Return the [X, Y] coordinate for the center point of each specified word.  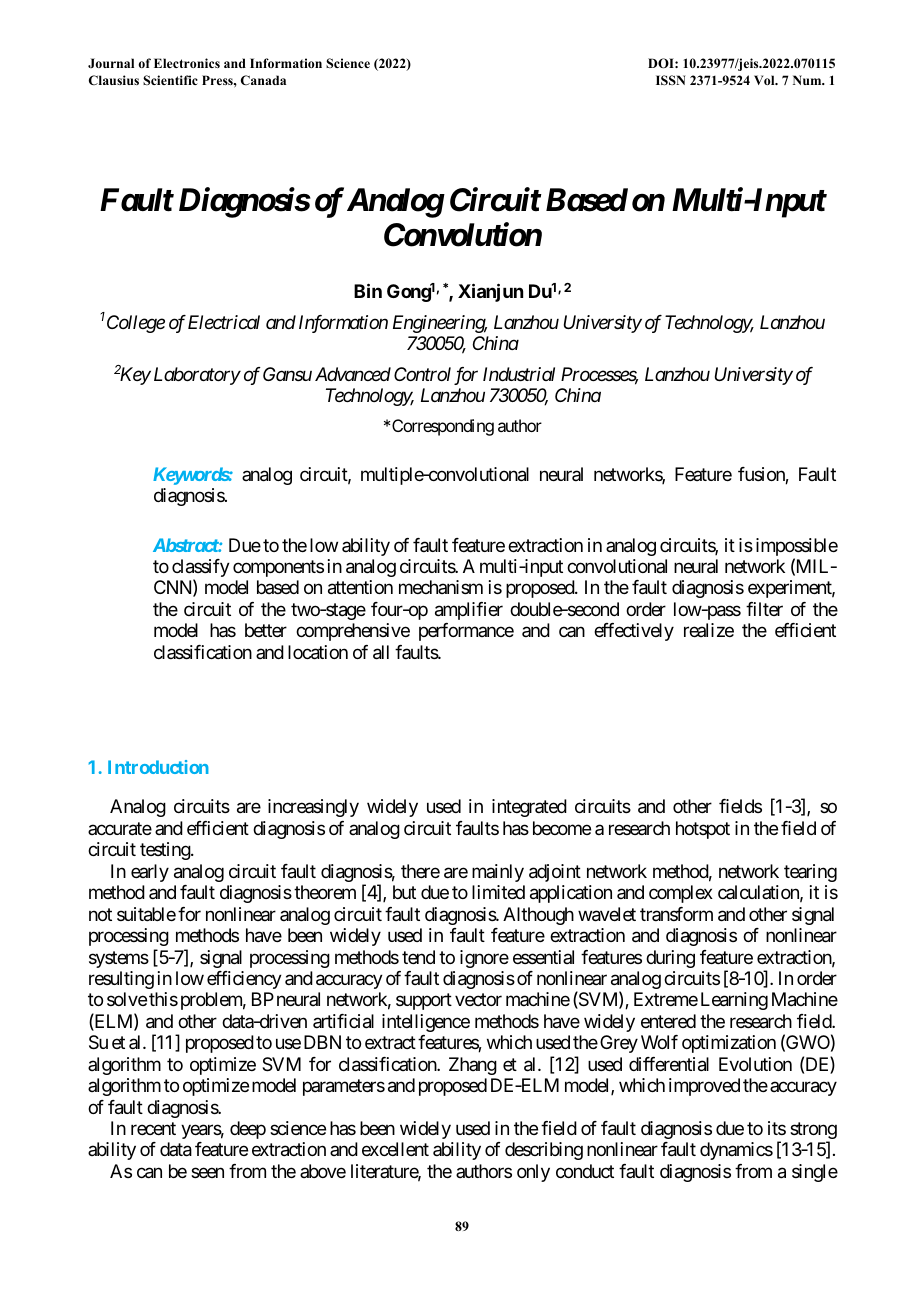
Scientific [170, 80]
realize [709, 630]
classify [201, 569]
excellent [395, 1149]
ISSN [671, 80]
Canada [263, 80]
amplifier [469, 611]
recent [153, 1128]
